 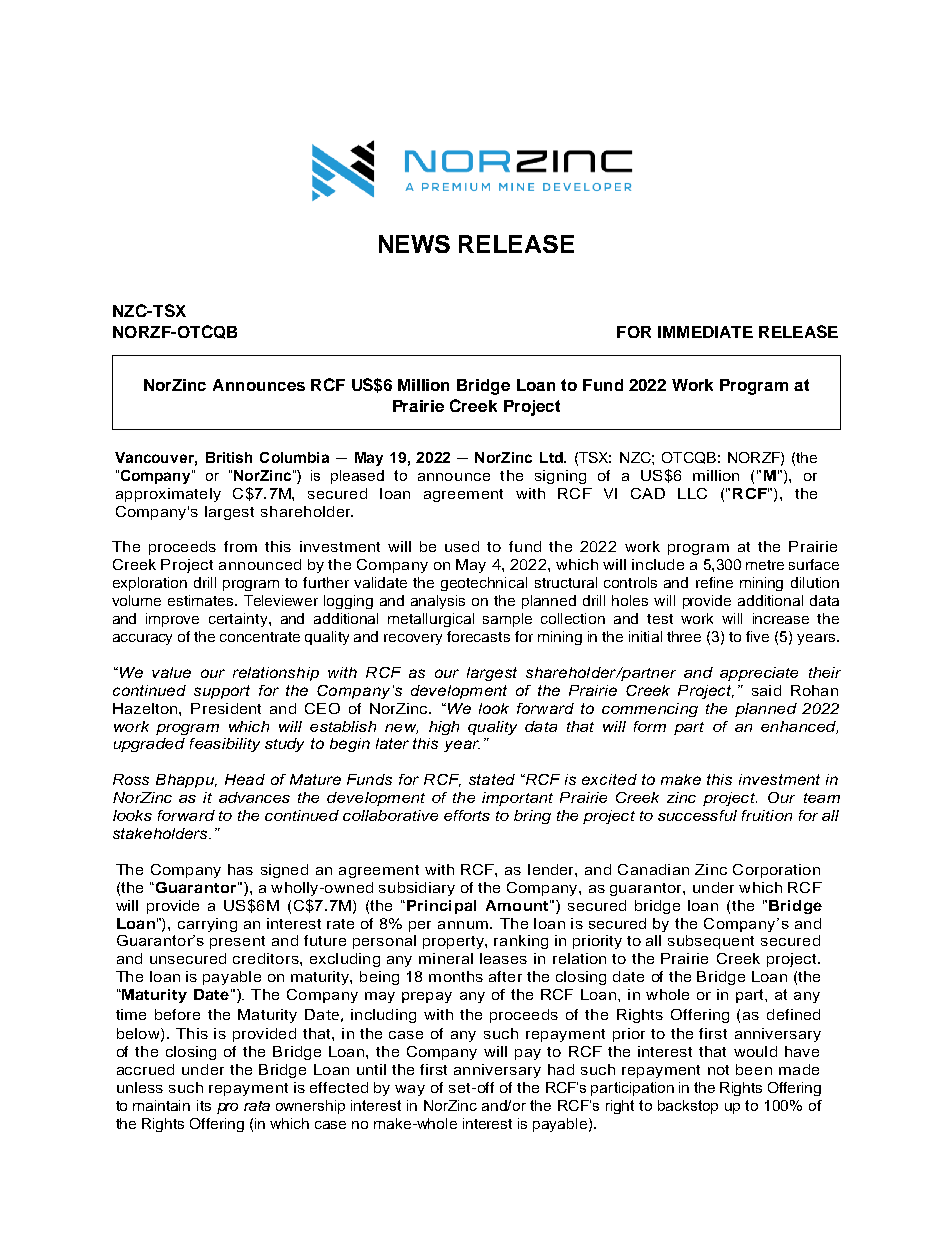 I want to click on LLC, so click(x=692, y=493).
